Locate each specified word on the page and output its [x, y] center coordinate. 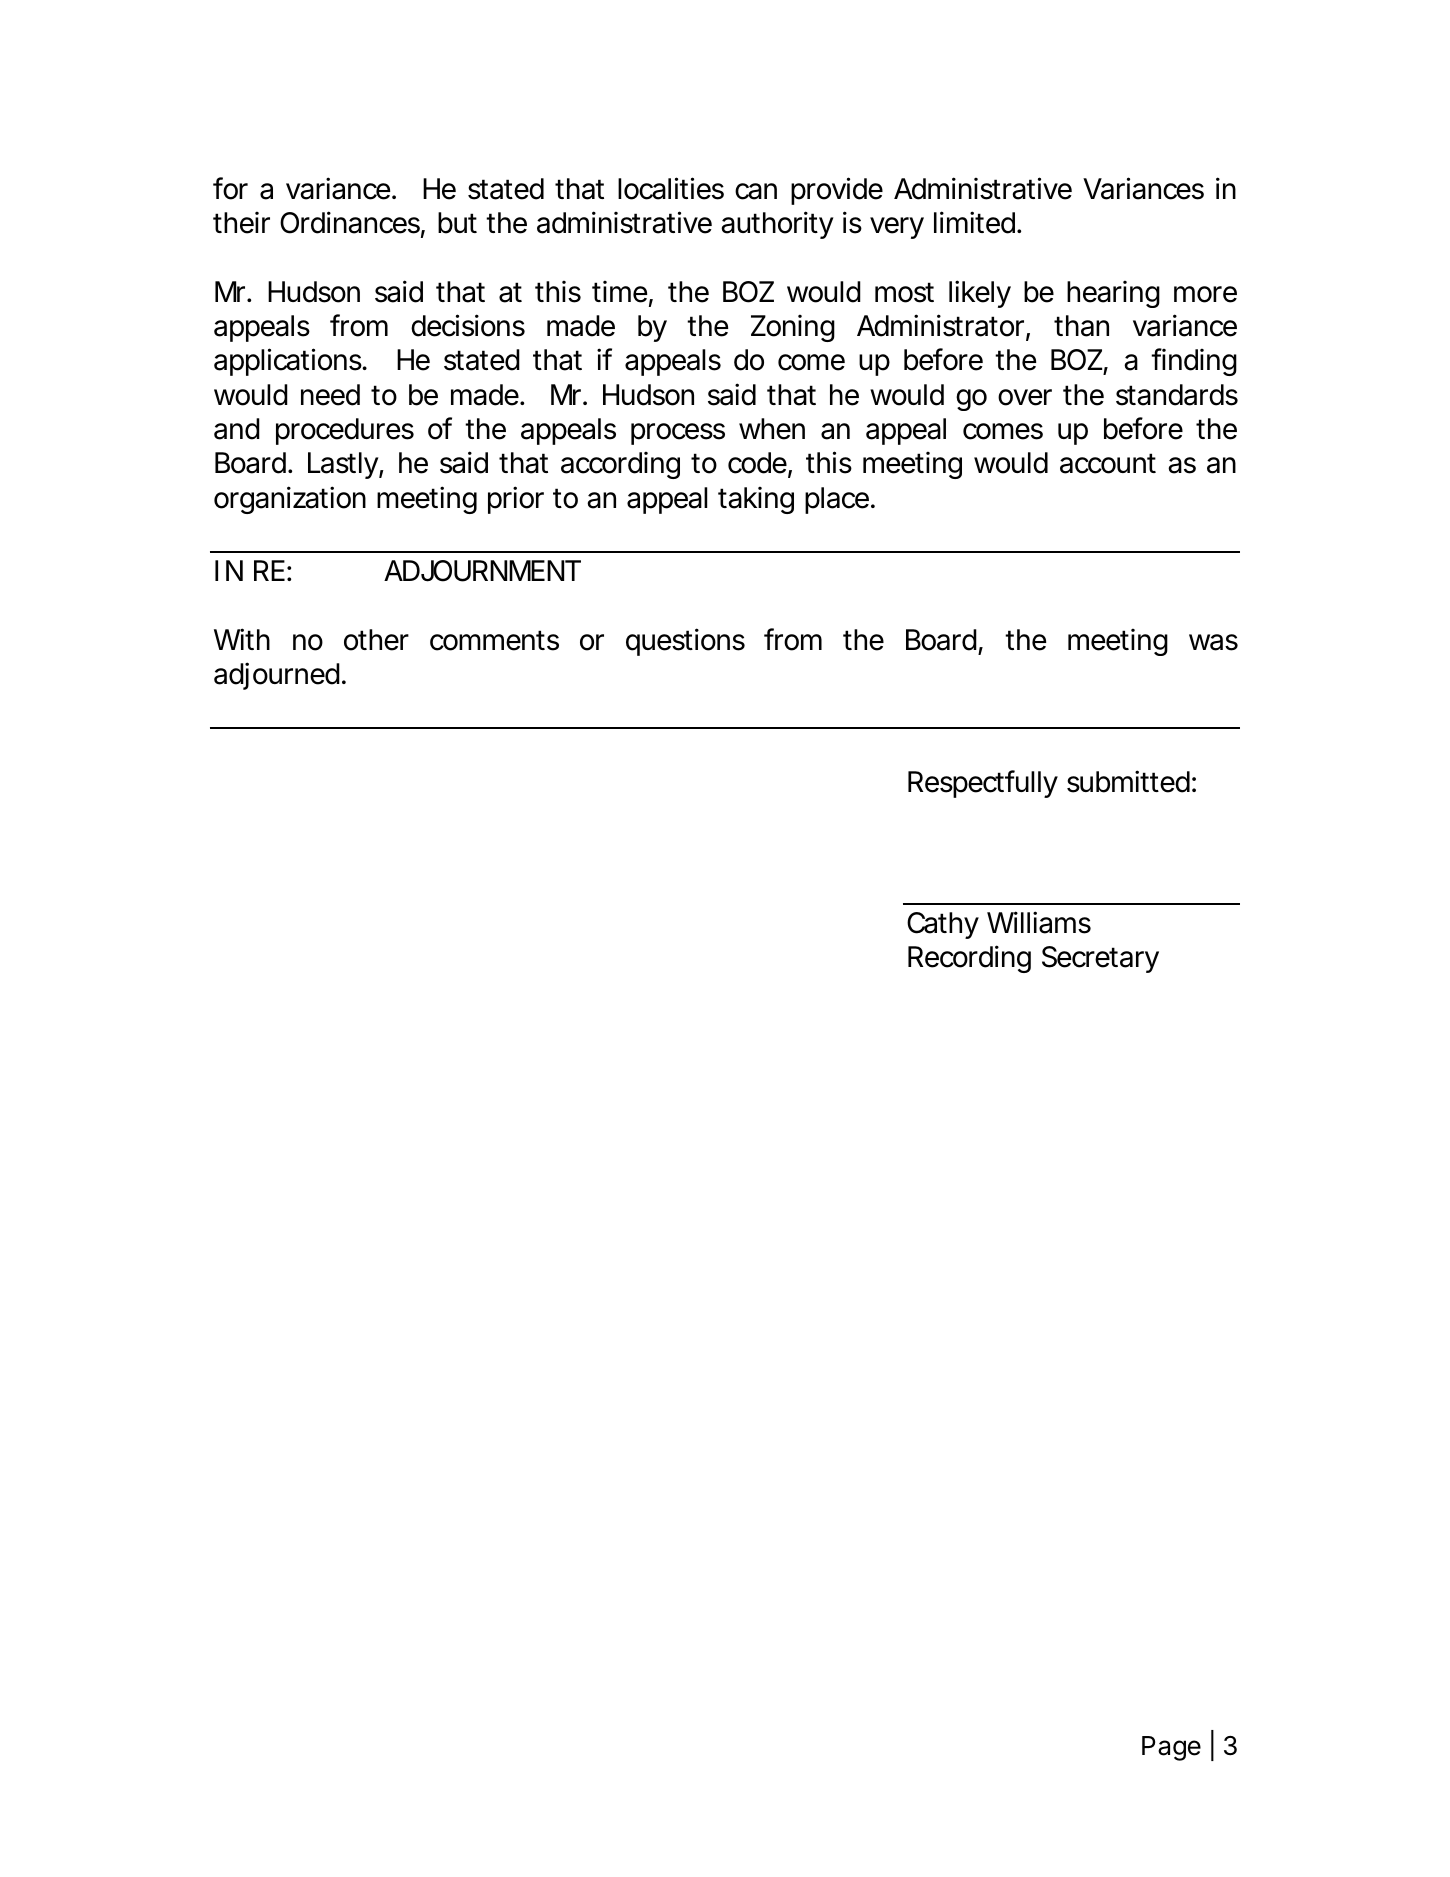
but [457, 223]
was [1213, 642]
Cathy [943, 925]
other [376, 640]
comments [494, 640]
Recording [969, 959]
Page [1171, 1748]
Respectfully [983, 784]
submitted [1128, 781]
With [242, 639]
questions [685, 642]
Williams [1039, 922]
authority [777, 225]
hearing [1113, 294]
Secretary [1100, 959]
